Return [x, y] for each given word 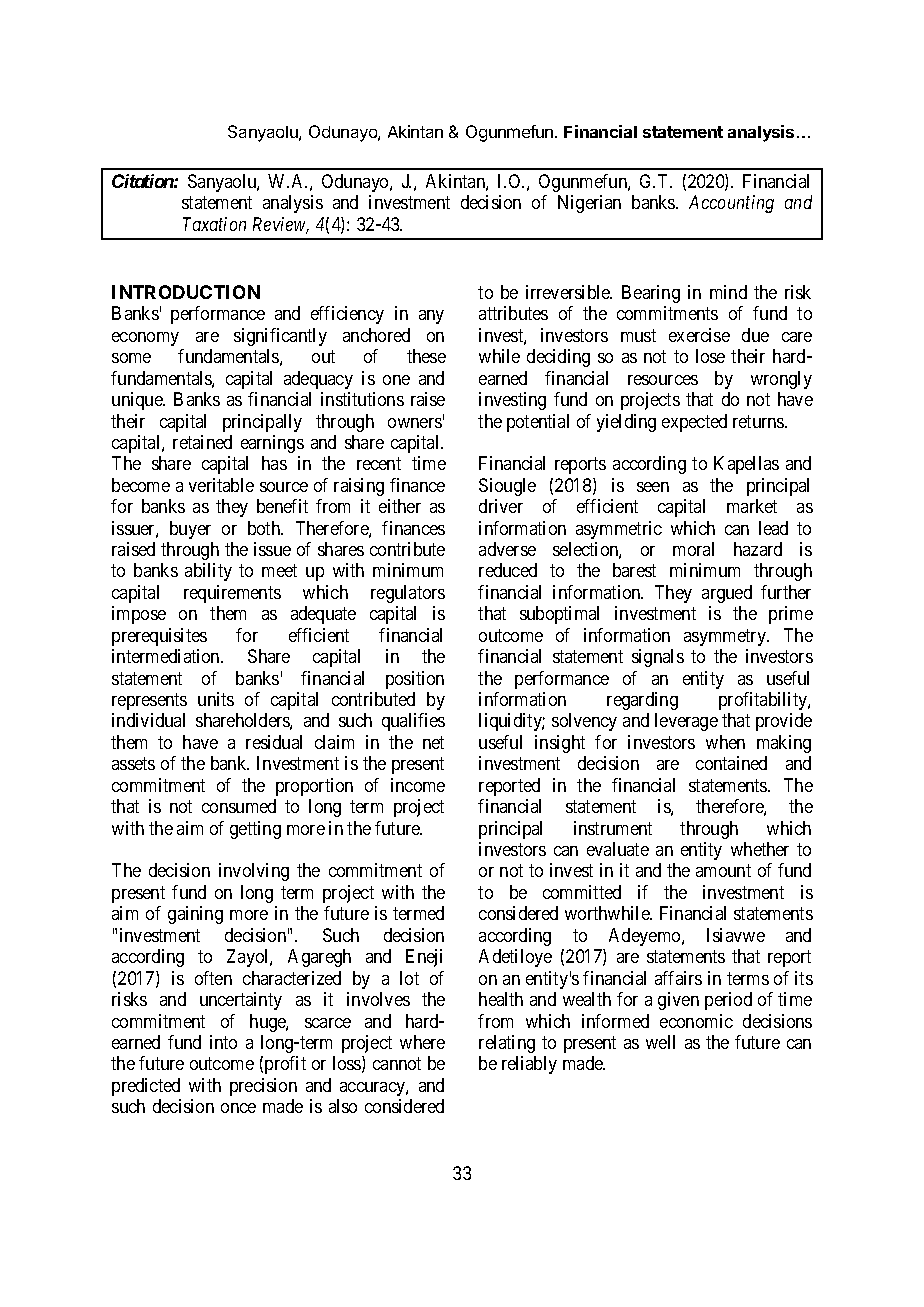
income [418, 785]
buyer [190, 530]
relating [507, 1044]
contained [731, 763]
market [752, 506]
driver [501, 506]
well [660, 1042]
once [238, 1108]
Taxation [214, 224]
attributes [513, 313]
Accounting [731, 204]
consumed [239, 806]
